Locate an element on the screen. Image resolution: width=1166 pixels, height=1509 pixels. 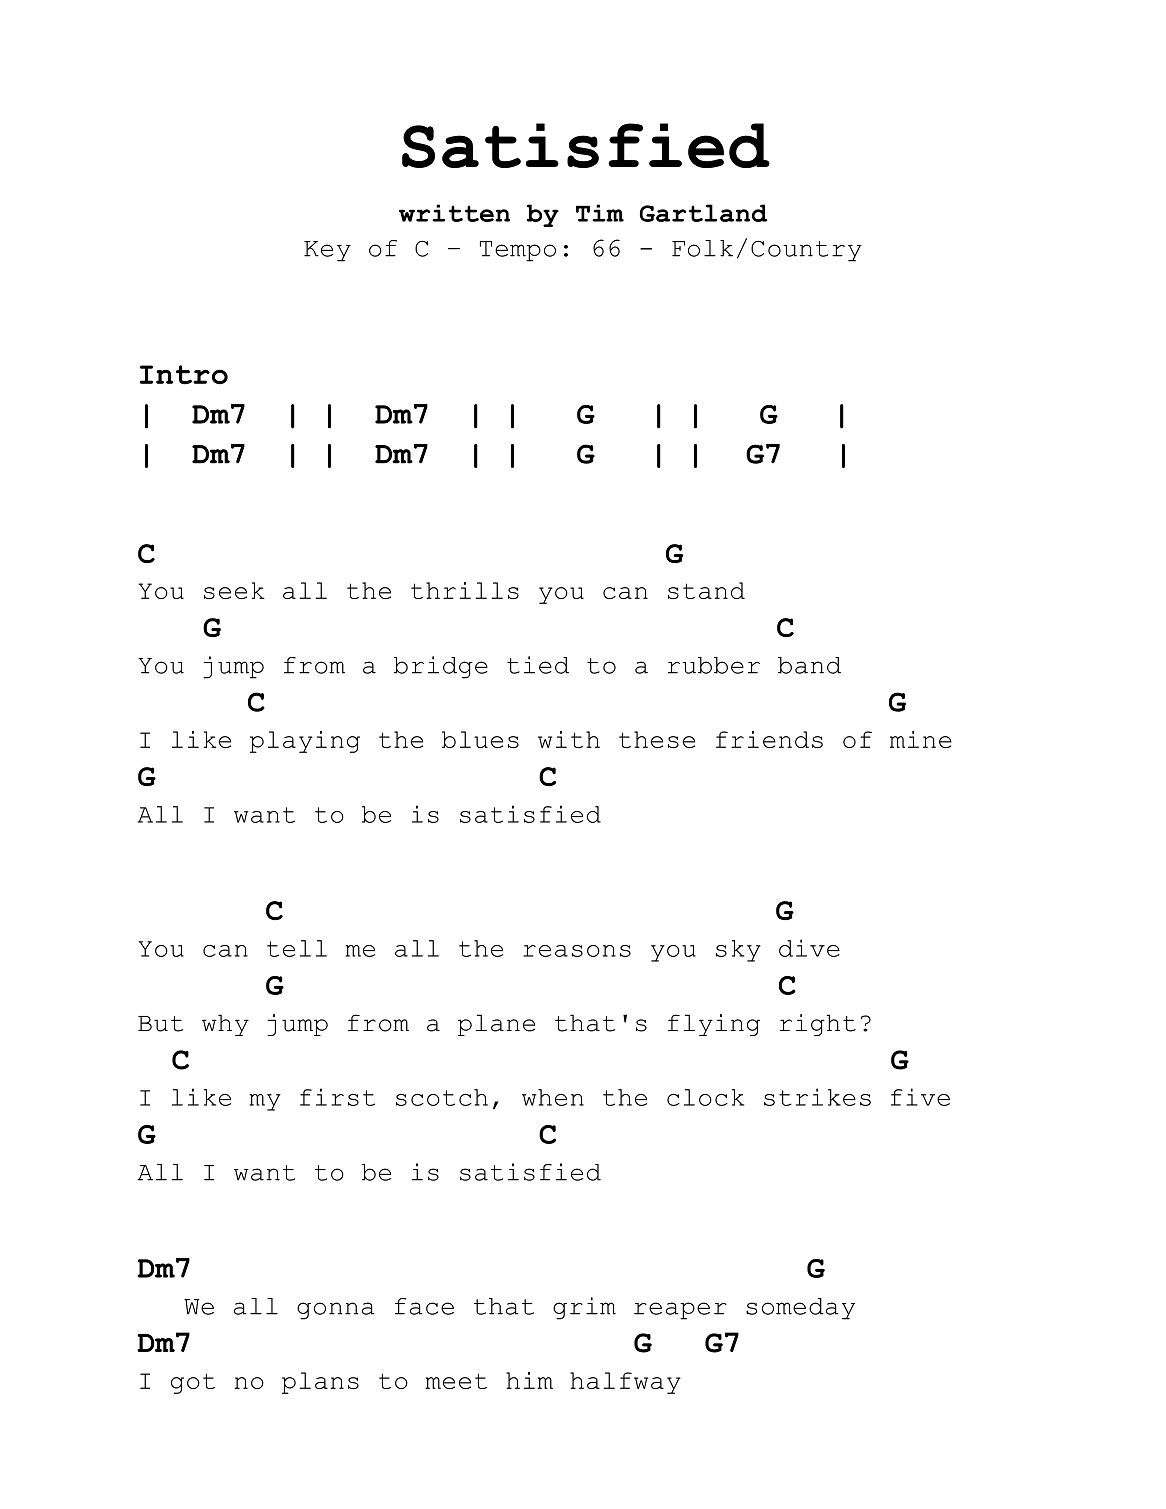
stand is located at coordinates (706, 590).
